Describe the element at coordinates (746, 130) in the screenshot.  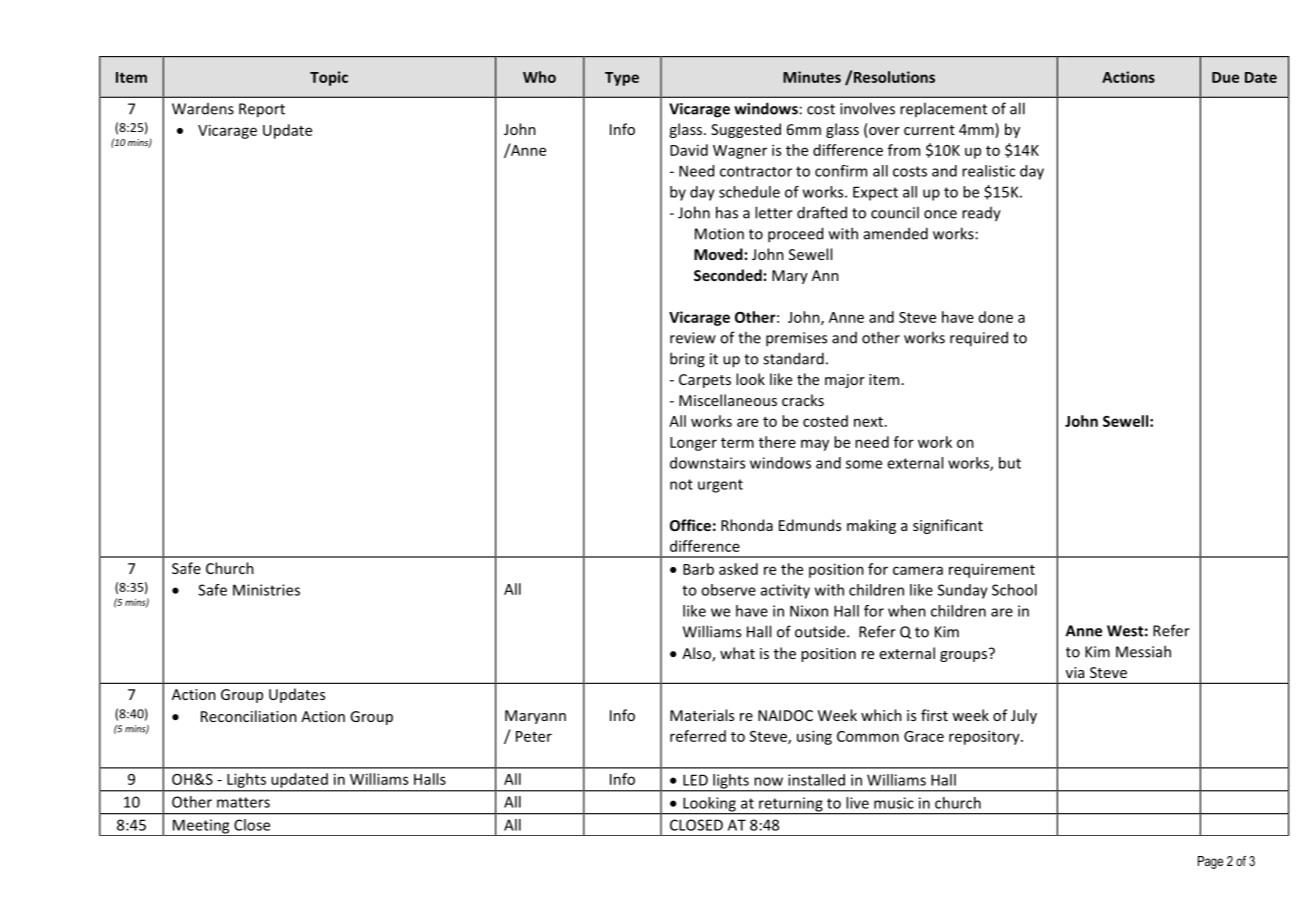
I see `Suggested` at that location.
